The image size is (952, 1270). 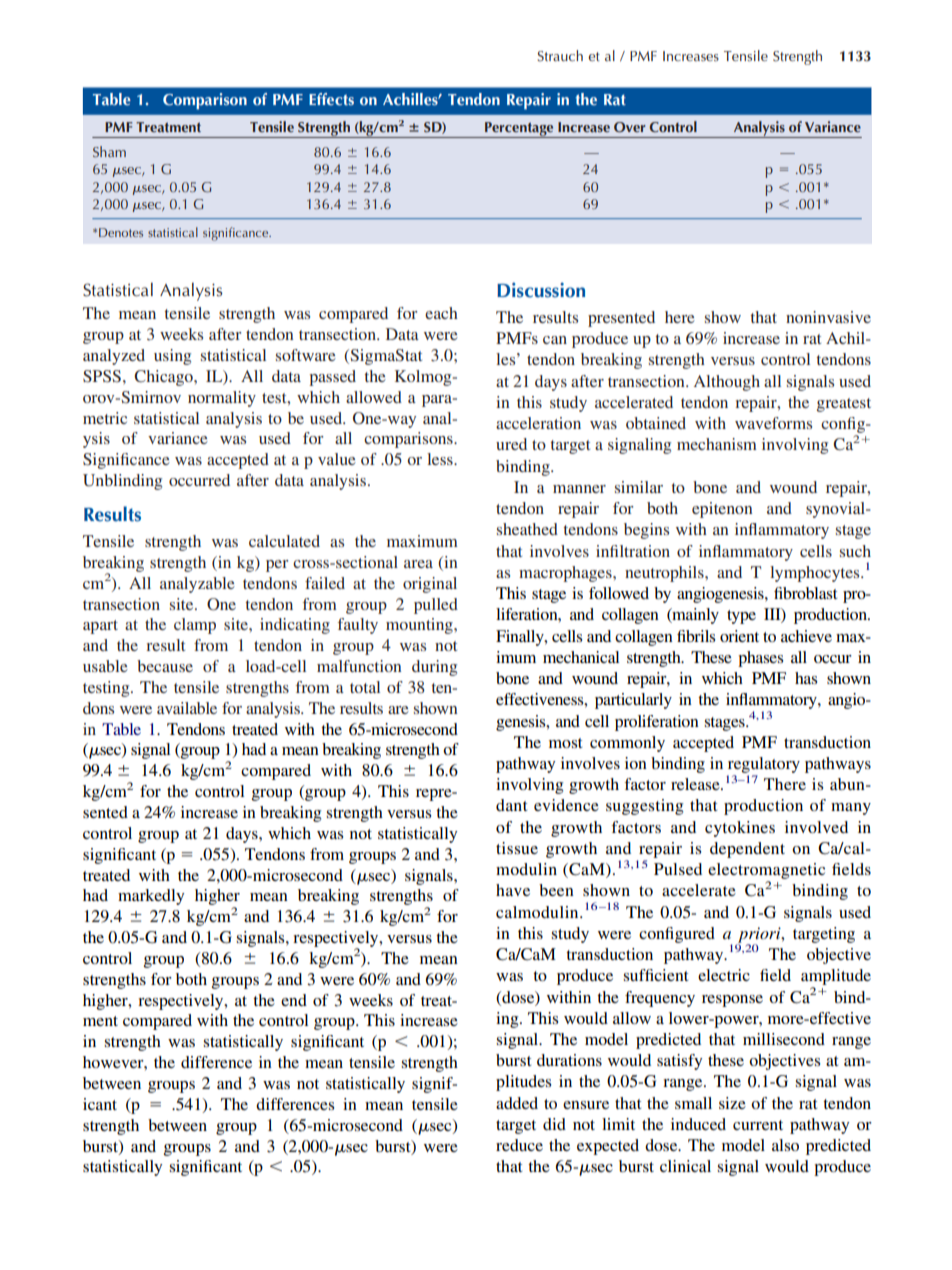 I want to click on added, so click(x=517, y=1103).
